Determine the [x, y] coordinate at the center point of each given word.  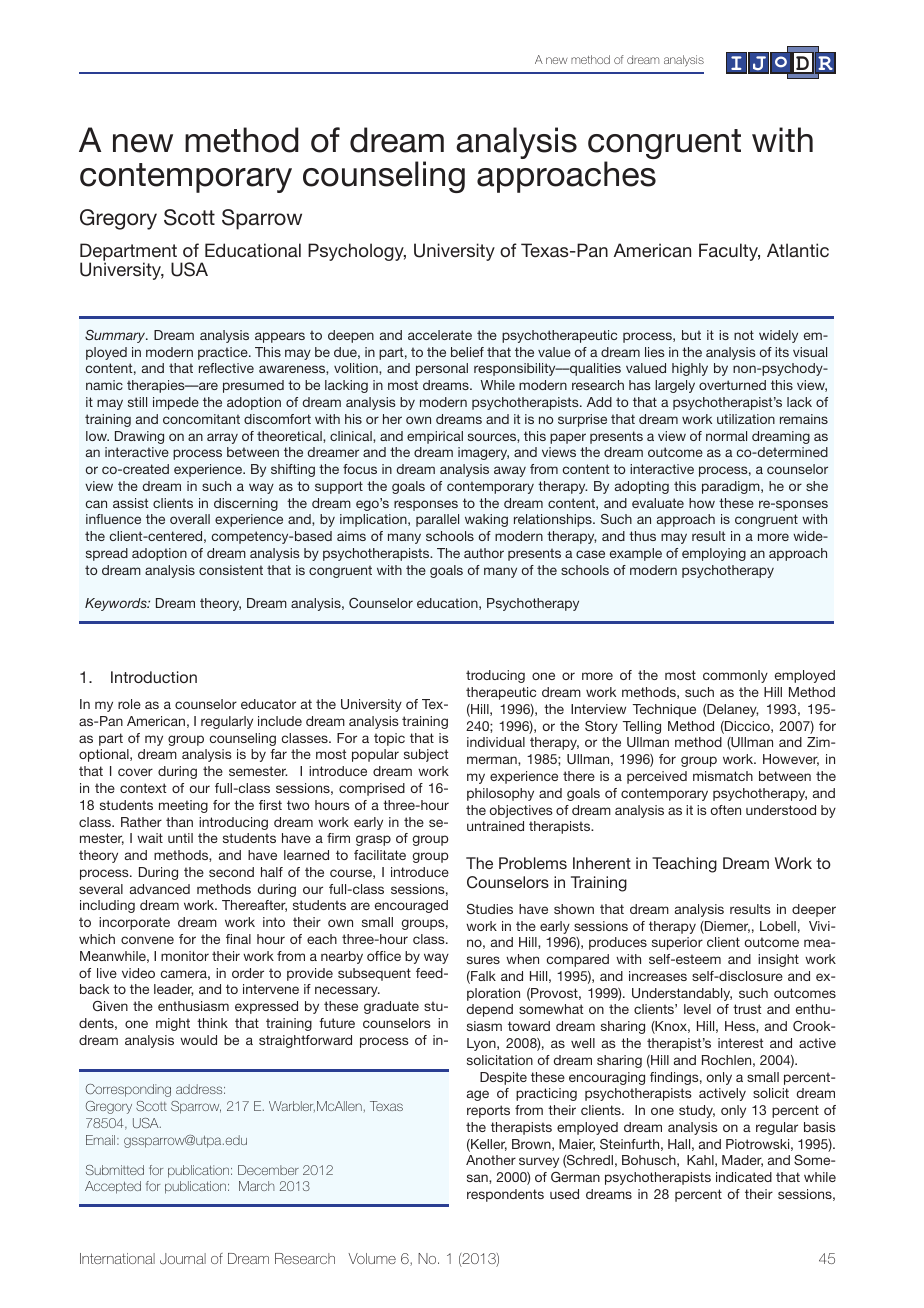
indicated [744, 1177]
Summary [116, 336]
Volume [372, 1258]
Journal [183, 1259]
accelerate [440, 335]
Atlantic [798, 250]
